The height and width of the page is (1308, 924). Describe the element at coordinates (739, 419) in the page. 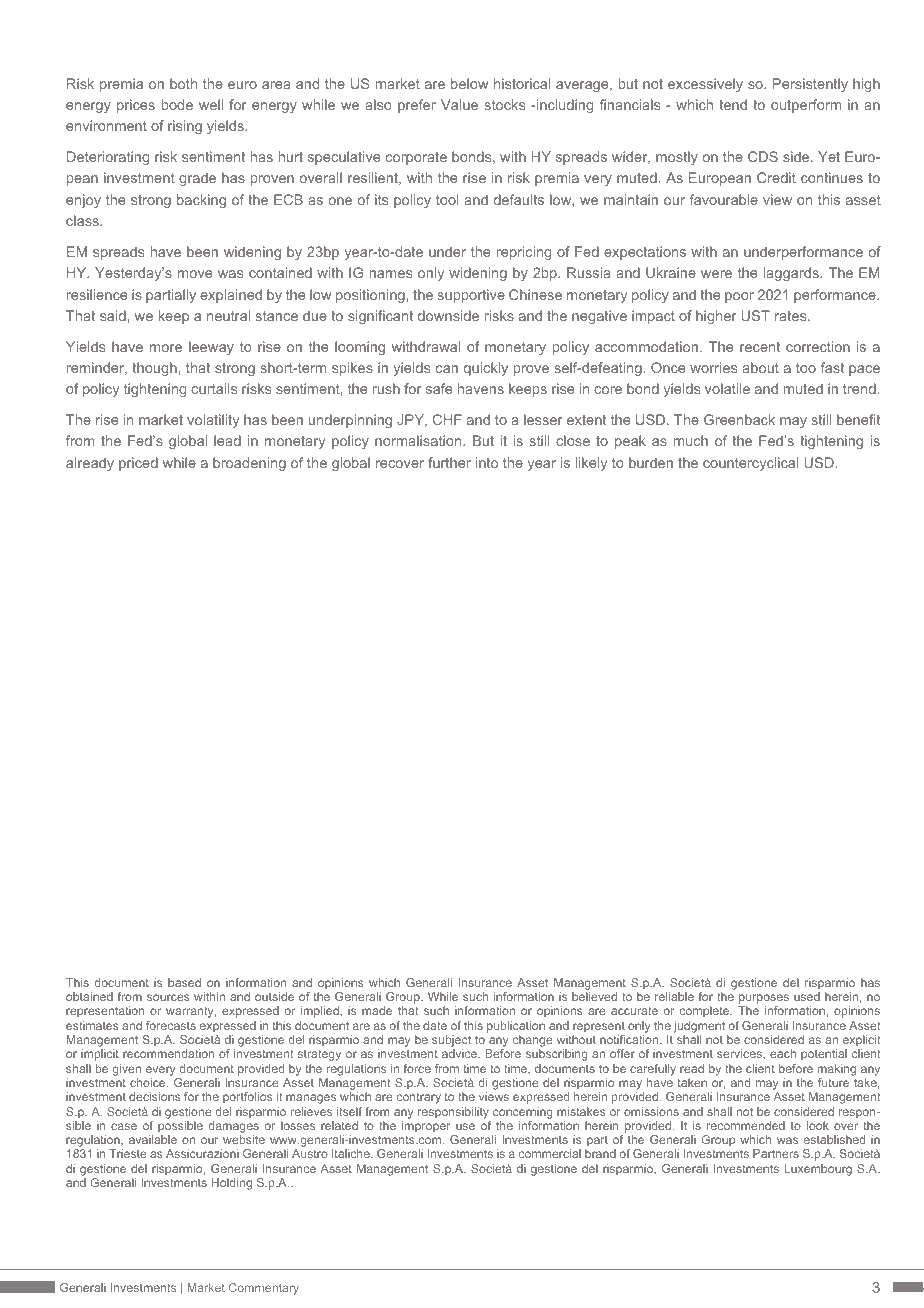

I see `Greenback` at that location.
